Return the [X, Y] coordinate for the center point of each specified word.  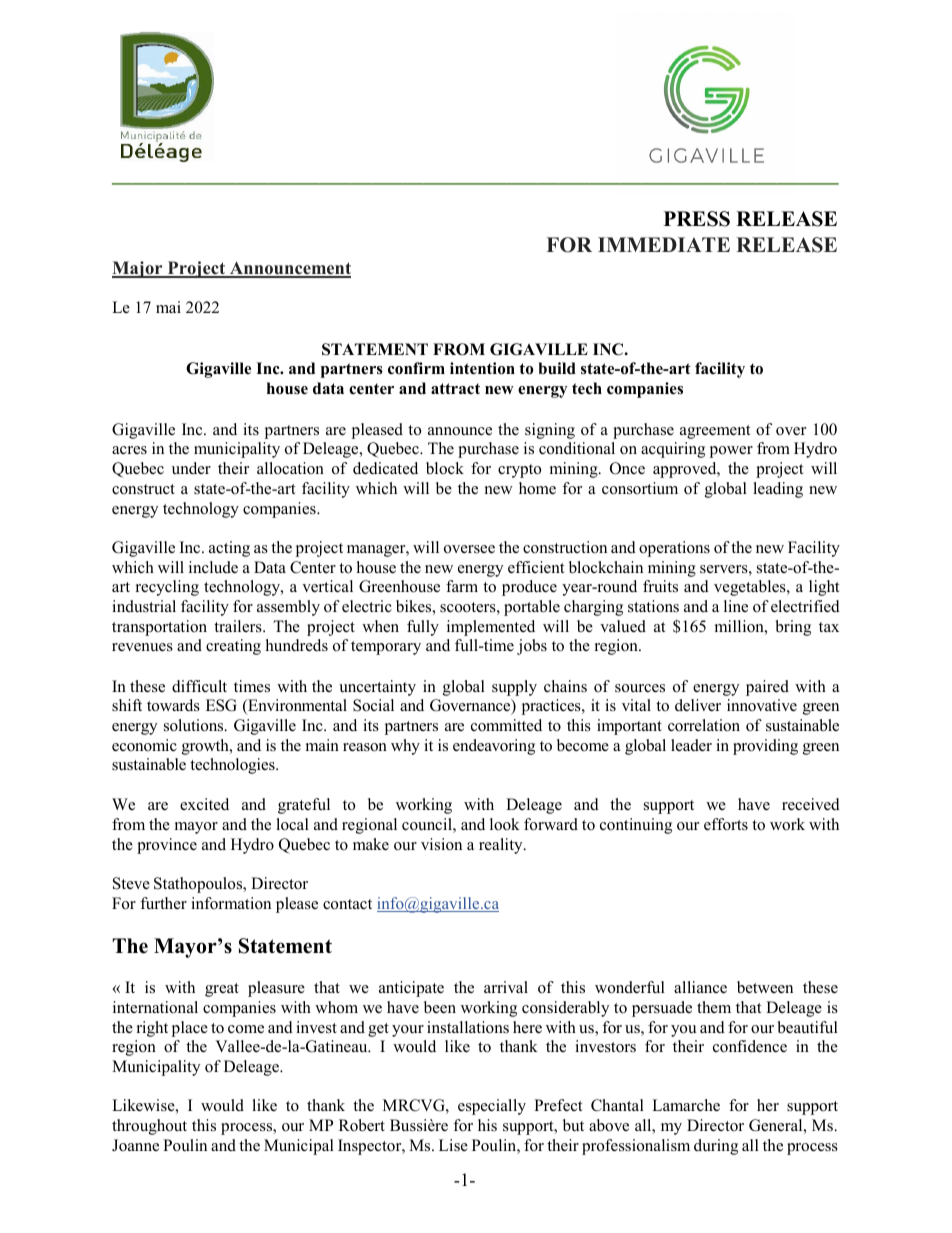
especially [492, 1107]
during [716, 1147]
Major [138, 269]
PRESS [697, 219]
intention [482, 368]
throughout [149, 1127]
